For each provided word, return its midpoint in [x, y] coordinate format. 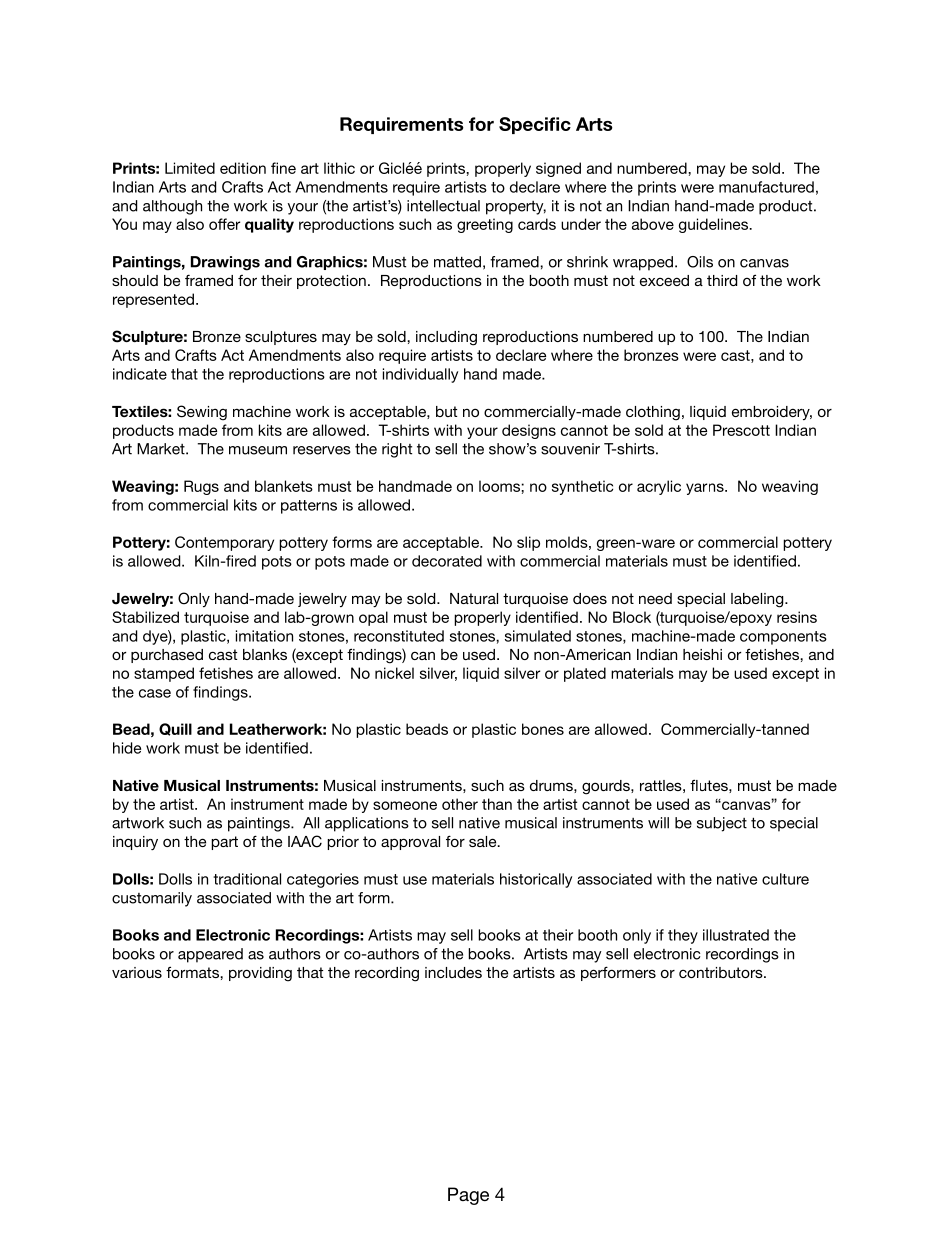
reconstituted [399, 636]
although [172, 207]
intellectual [443, 206]
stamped [164, 674]
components [783, 638]
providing [260, 974]
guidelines [715, 225]
